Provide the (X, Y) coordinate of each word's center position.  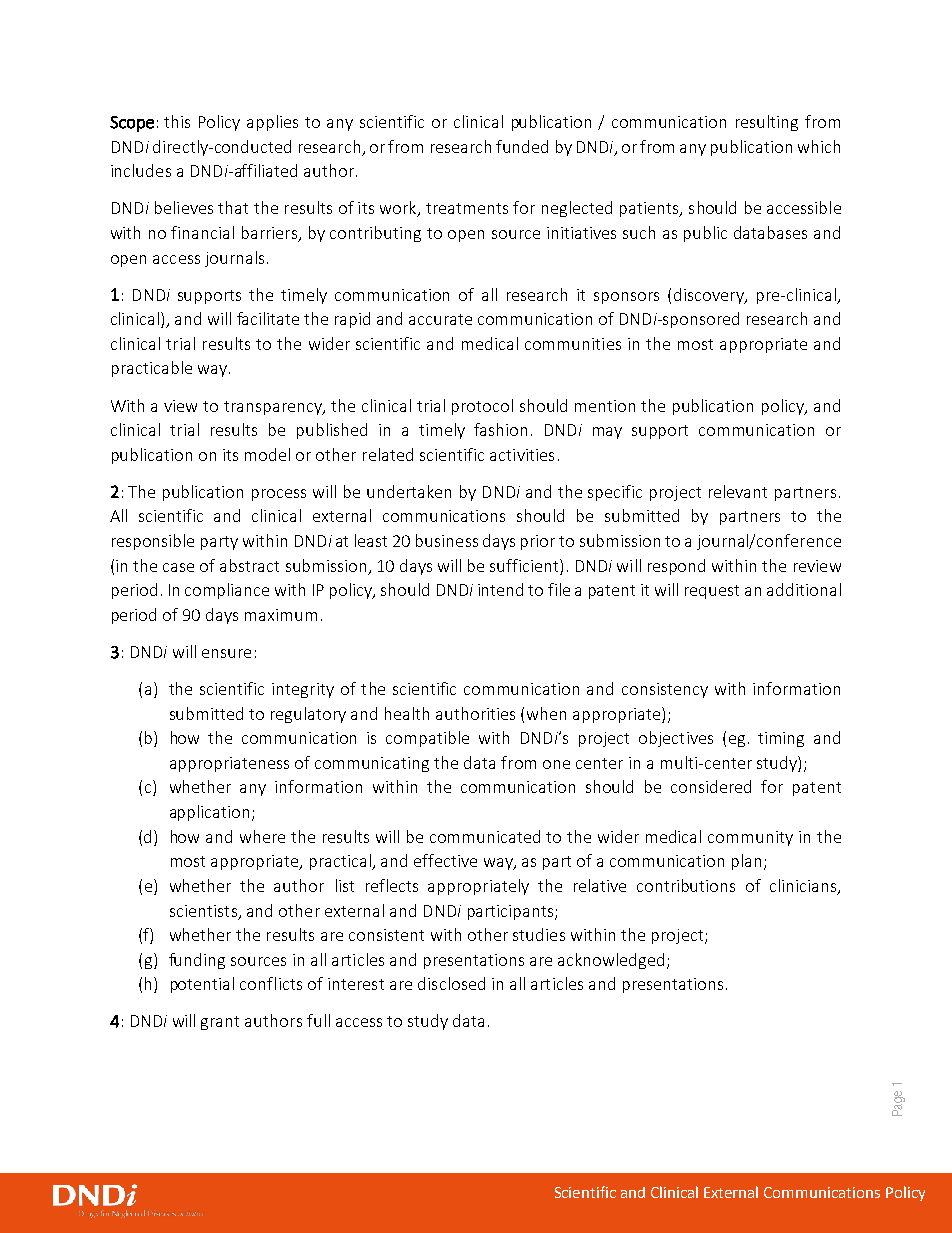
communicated (485, 836)
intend (500, 589)
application (209, 813)
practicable (152, 369)
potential (202, 985)
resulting (767, 123)
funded (522, 146)
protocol (482, 407)
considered (711, 786)
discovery (710, 296)
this (177, 121)
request (712, 592)
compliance (227, 591)
